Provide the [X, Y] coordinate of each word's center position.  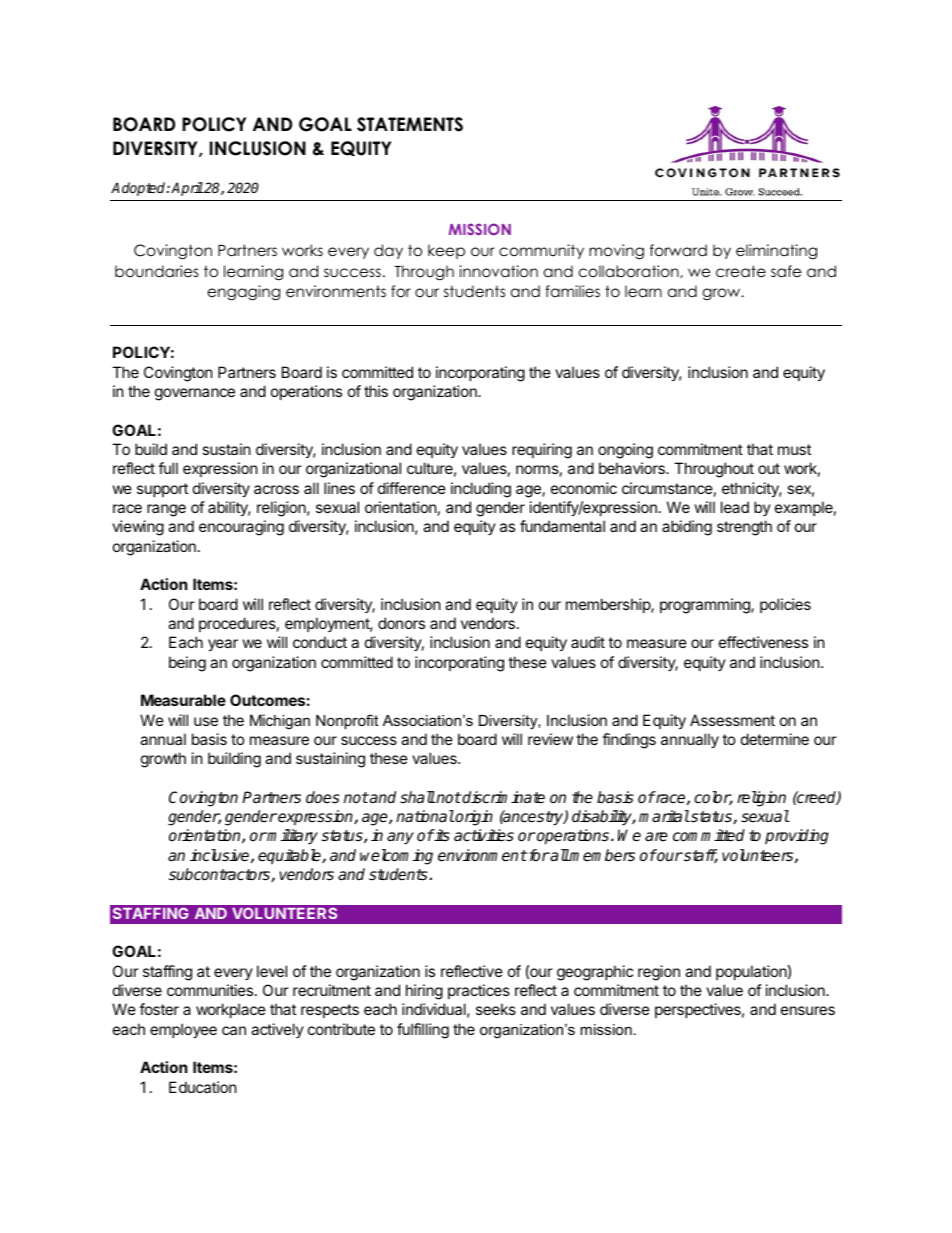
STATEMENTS [410, 124]
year [223, 645]
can [234, 1030]
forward [678, 250]
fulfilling [423, 1031]
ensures [808, 1010]
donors [401, 623]
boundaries [157, 271]
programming [706, 606]
